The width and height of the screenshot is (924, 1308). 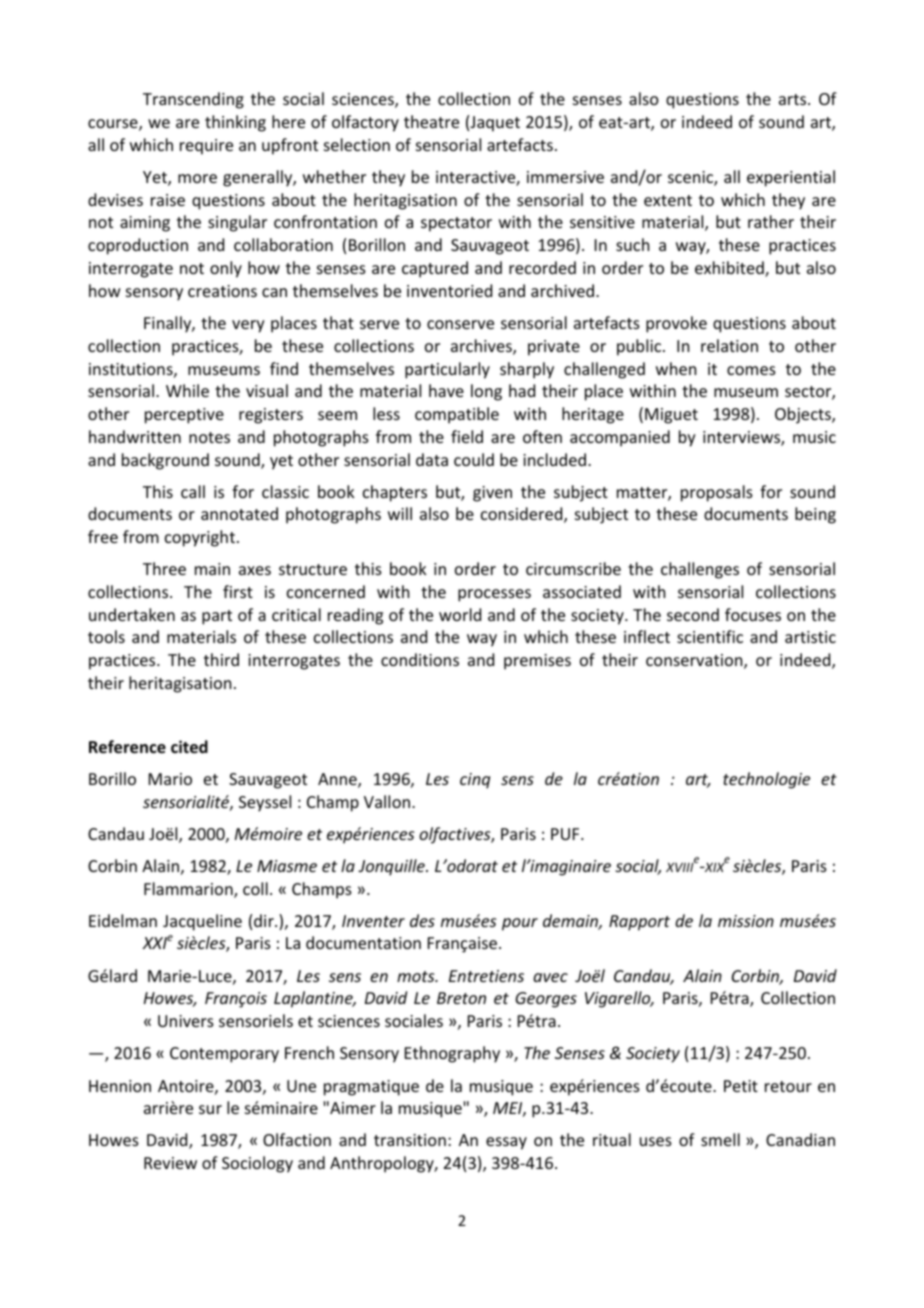 What do you see at coordinates (506, 1143) in the screenshot?
I see `essay` at bounding box center [506, 1143].
